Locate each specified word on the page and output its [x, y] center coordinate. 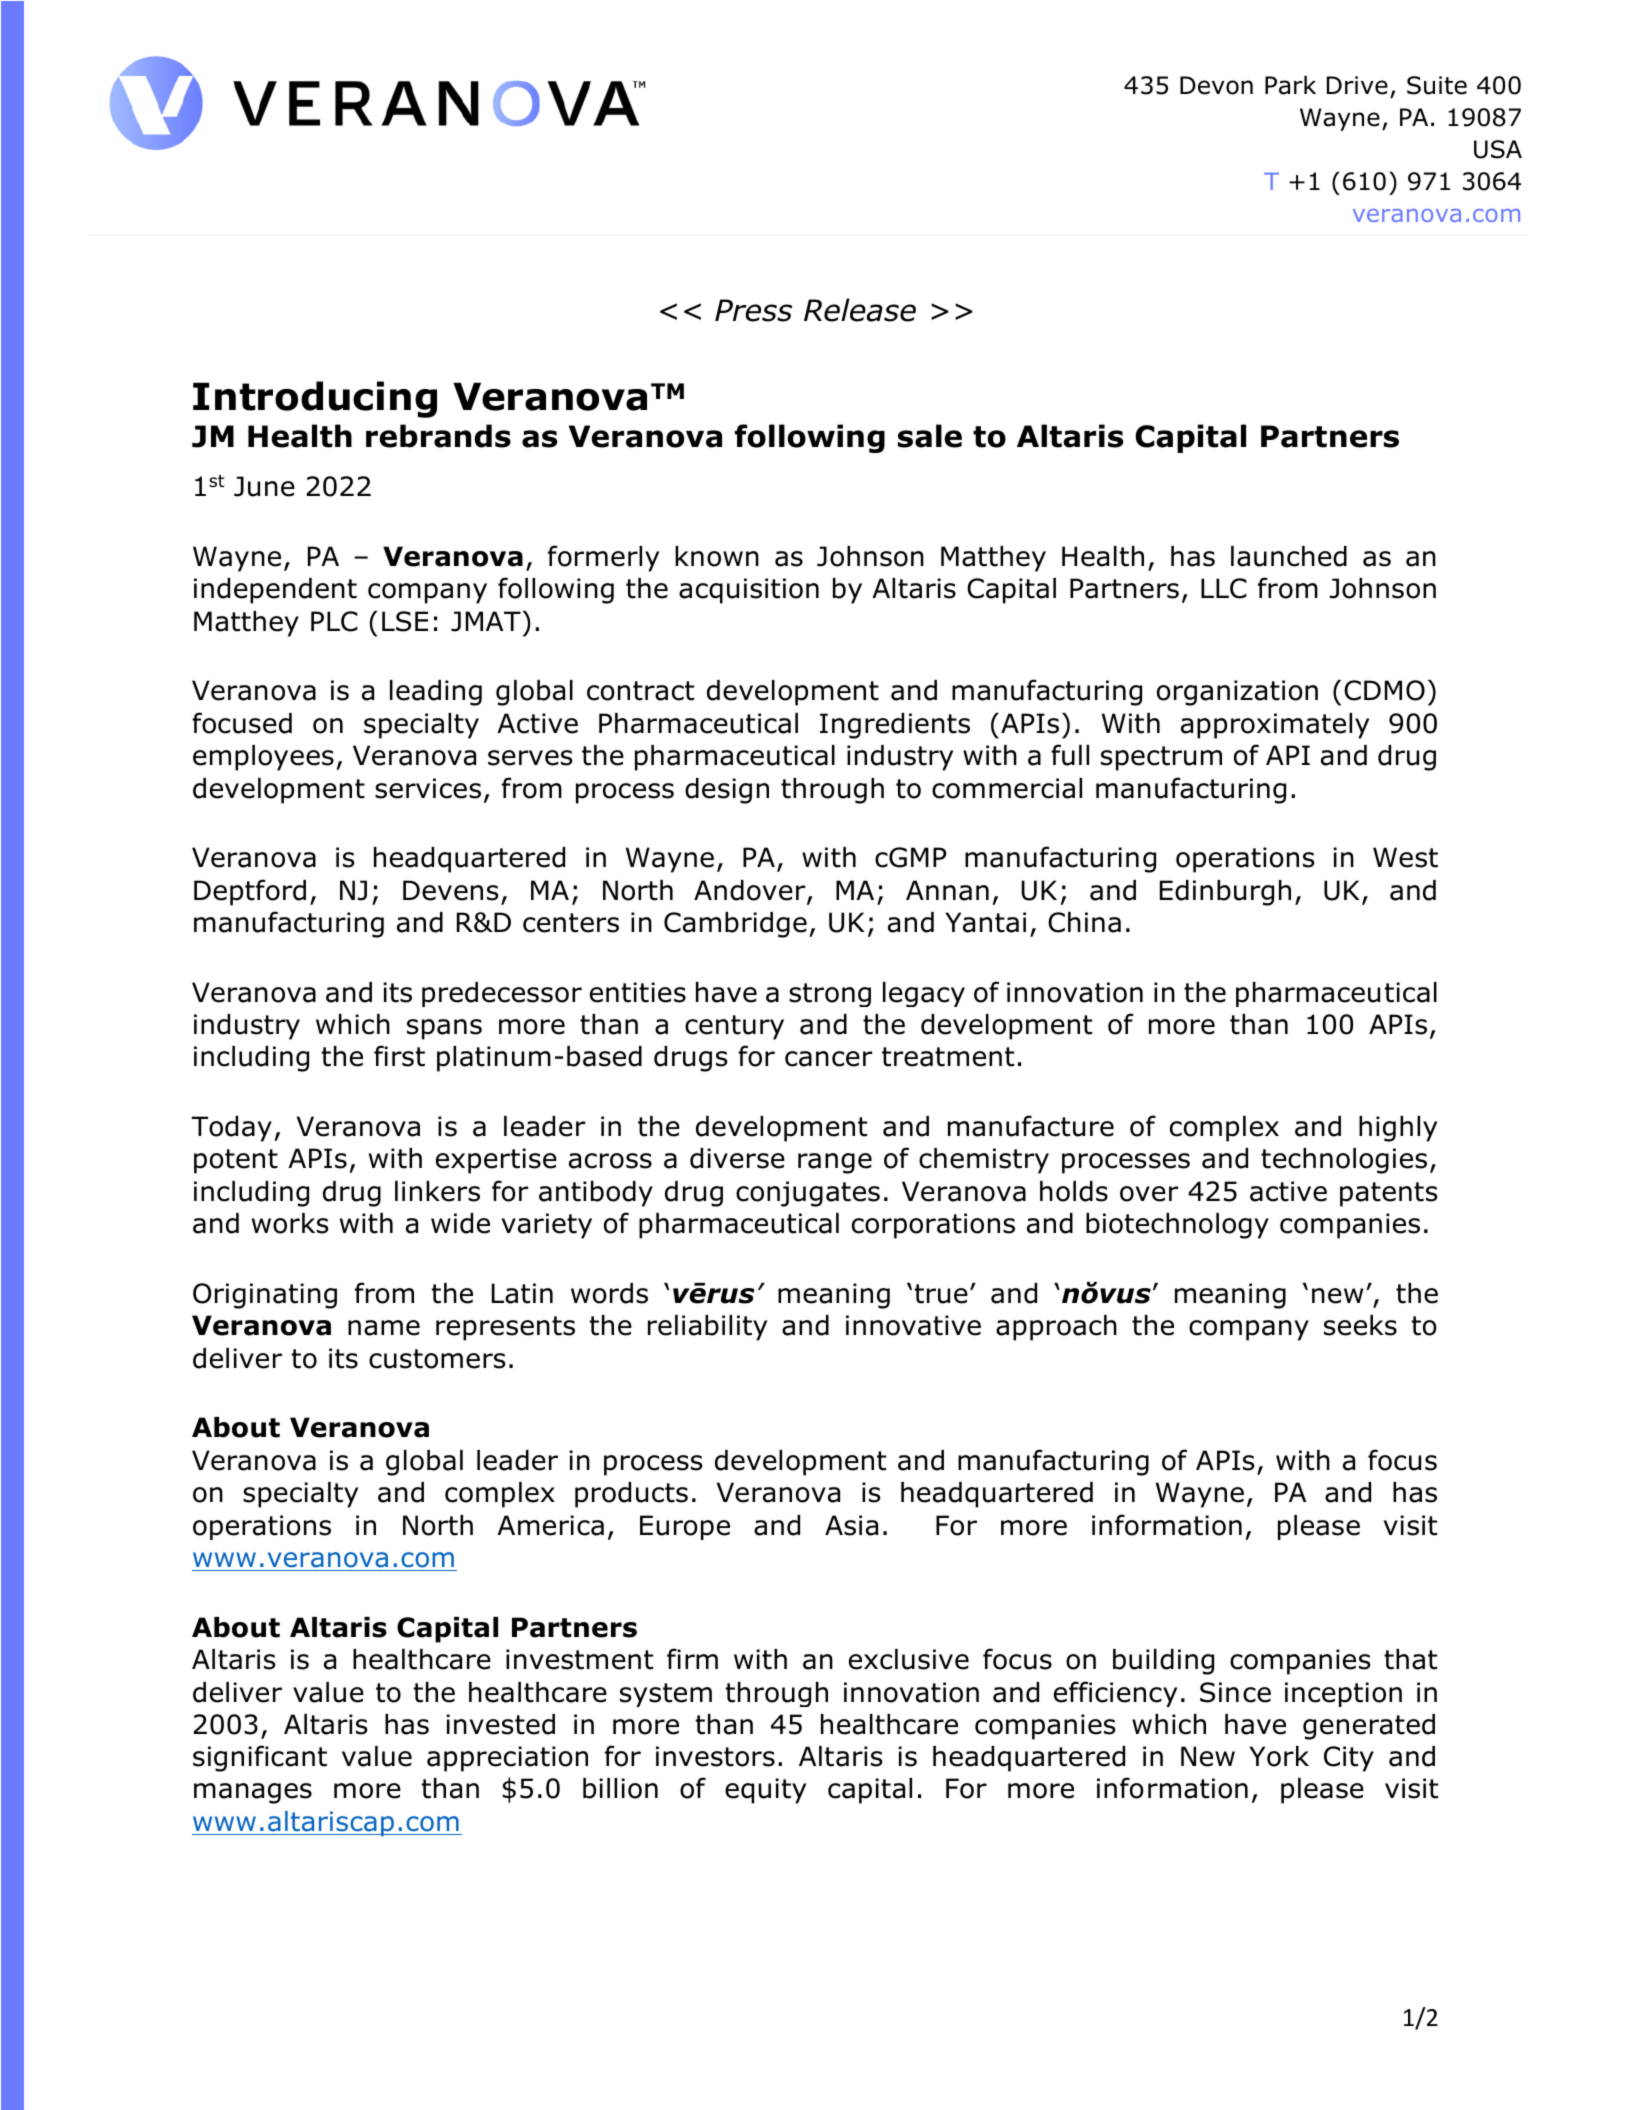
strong [830, 995]
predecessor [502, 994]
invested [500, 1724]
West [1405, 857]
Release [860, 310]
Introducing [315, 399]
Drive [1357, 85]
